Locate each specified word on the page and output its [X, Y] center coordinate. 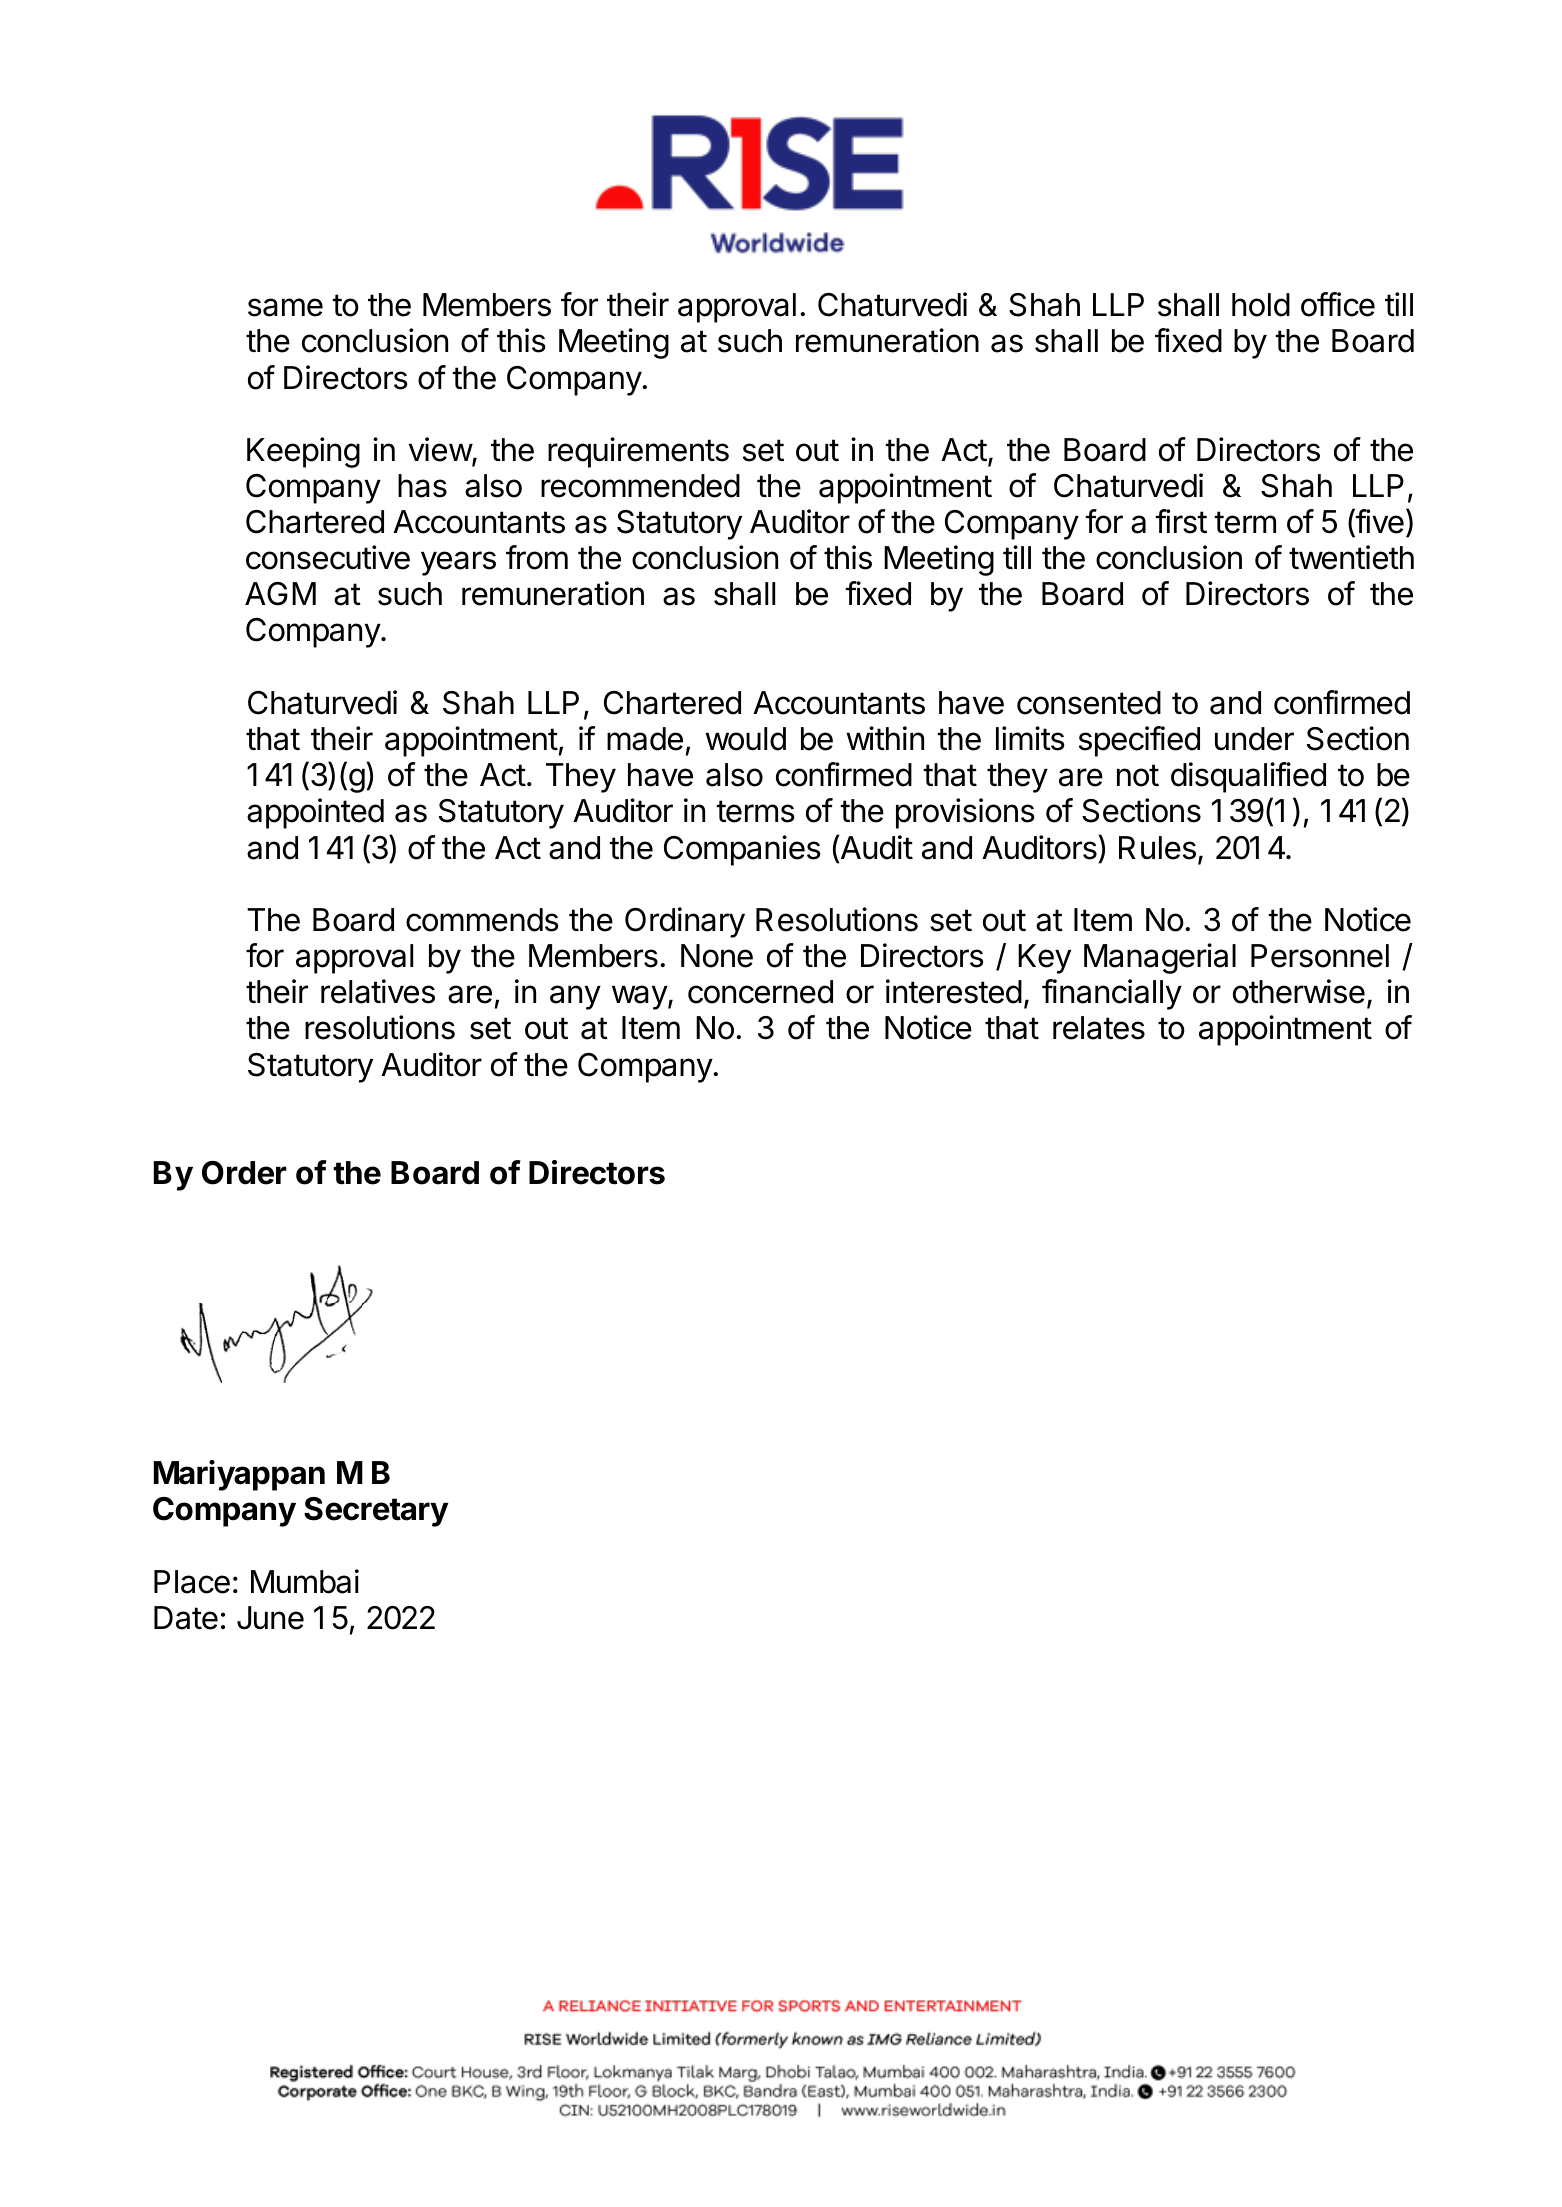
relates [1099, 1028]
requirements [638, 452]
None [717, 956]
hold [1261, 305]
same [285, 307]
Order [244, 1173]
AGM [280, 594]
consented [1089, 703]
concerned [760, 992]
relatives [378, 991]
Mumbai [305, 1581]
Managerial [1160, 958]
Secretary [376, 1512]
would [745, 739]
